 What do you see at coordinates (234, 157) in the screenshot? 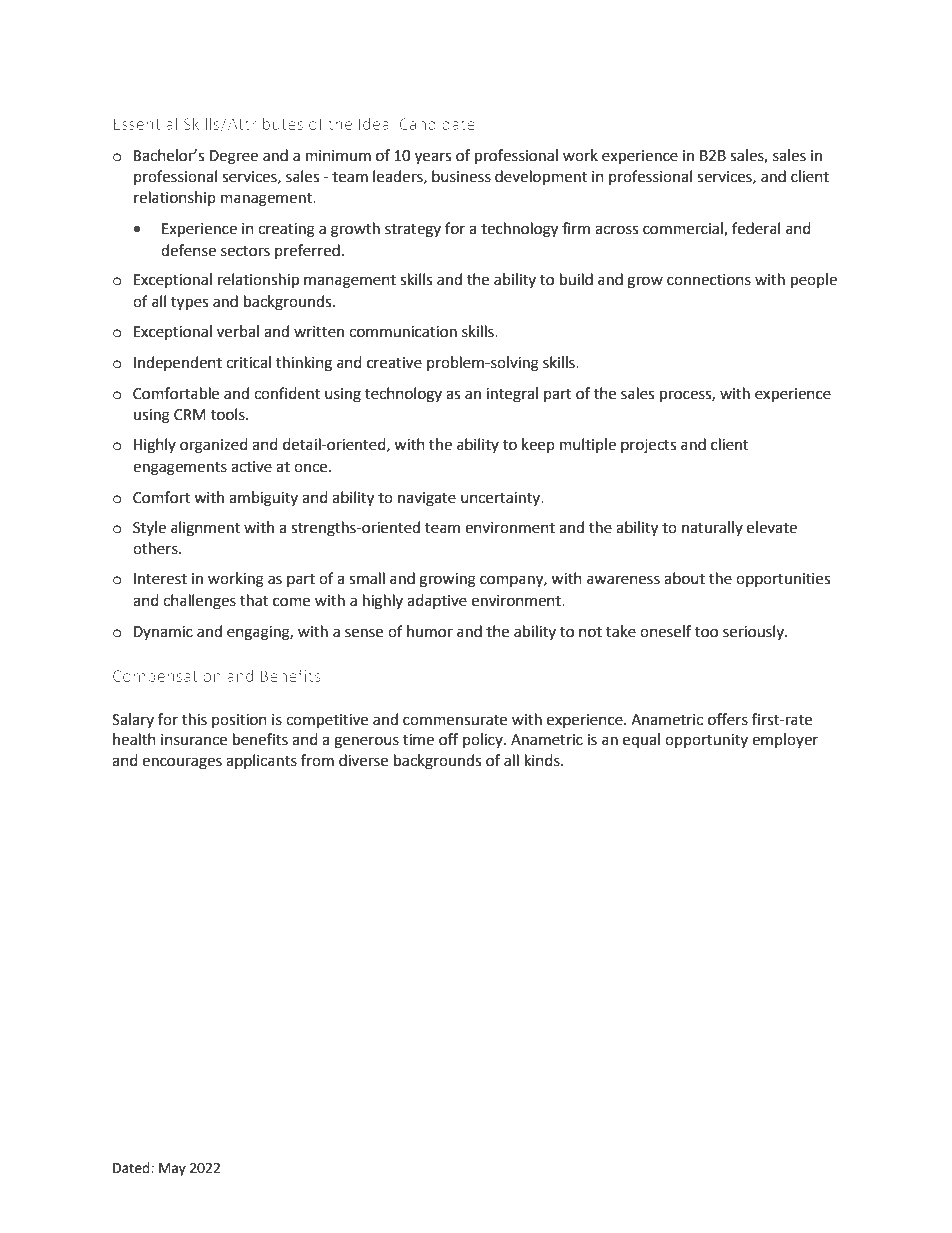
I see `Degree` at bounding box center [234, 157].
